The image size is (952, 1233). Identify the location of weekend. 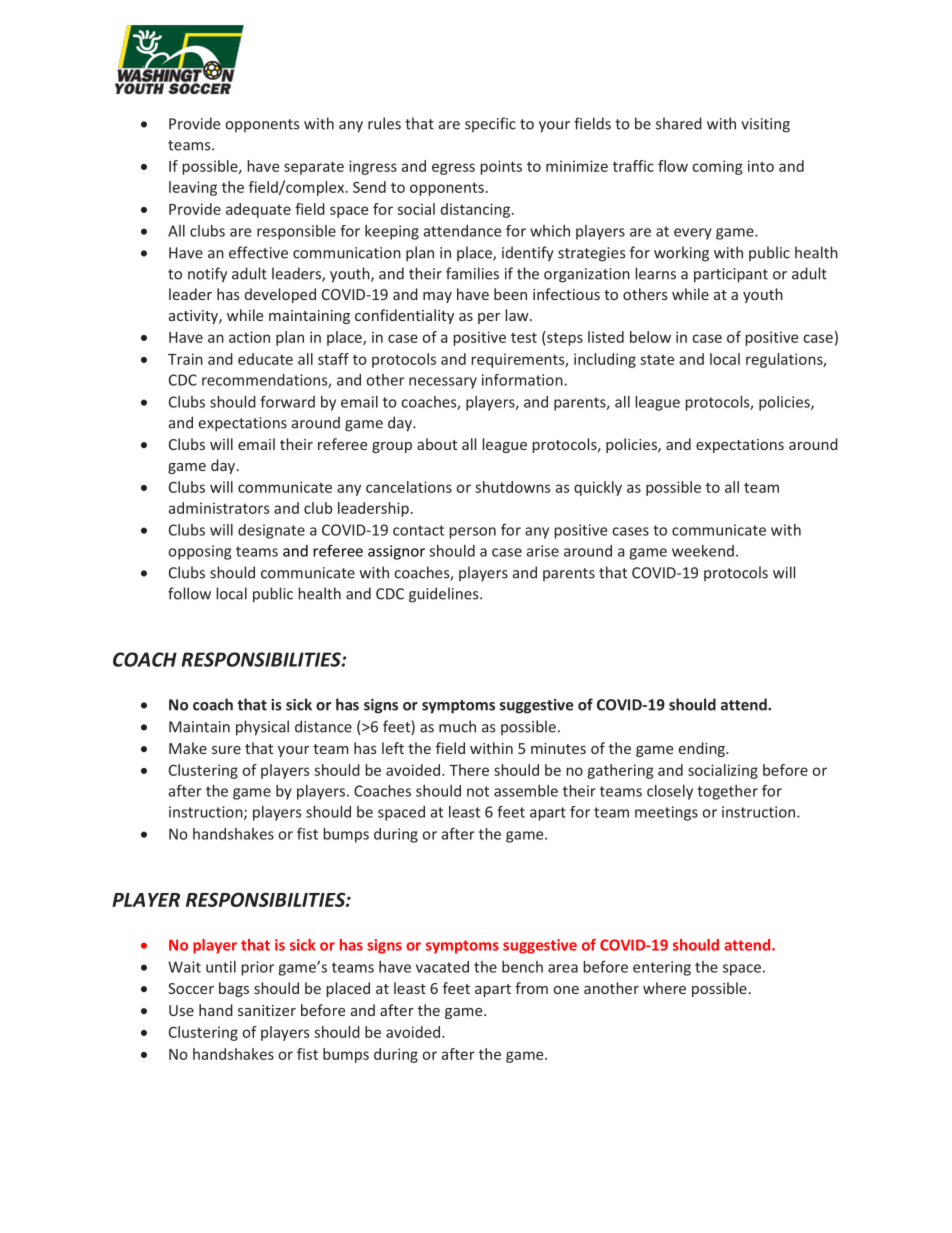
(703, 551).
